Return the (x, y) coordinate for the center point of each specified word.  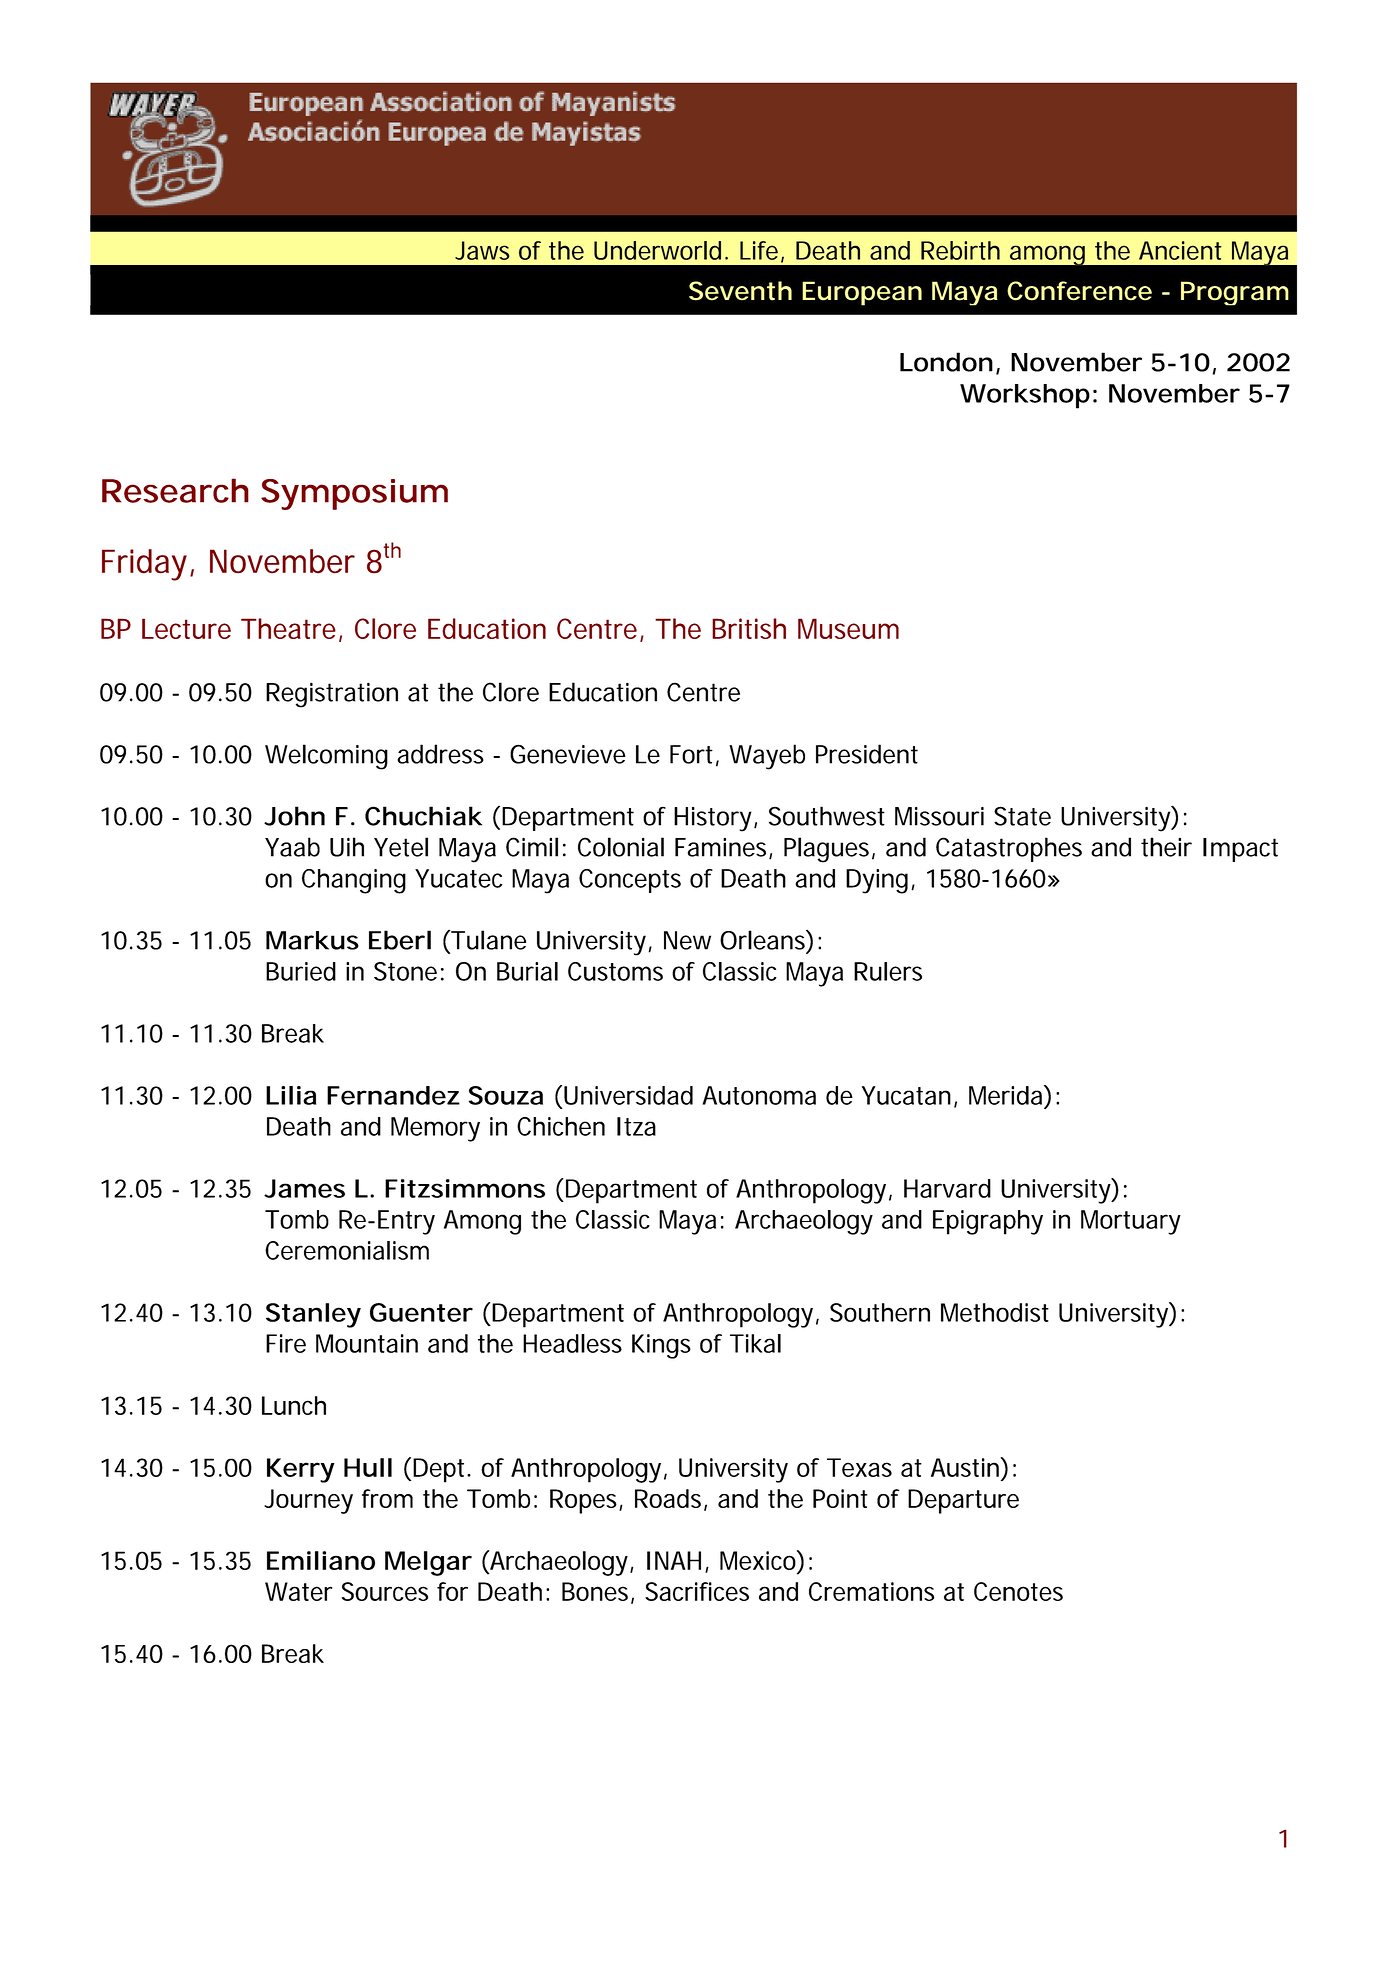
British (749, 628)
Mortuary (1131, 1222)
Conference (1079, 291)
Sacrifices (697, 1591)
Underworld (657, 250)
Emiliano (321, 1560)
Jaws (482, 250)
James (304, 1188)
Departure (963, 1501)
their (1166, 847)
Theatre (288, 628)
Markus (312, 940)
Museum (848, 628)
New (687, 940)
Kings (661, 1346)
